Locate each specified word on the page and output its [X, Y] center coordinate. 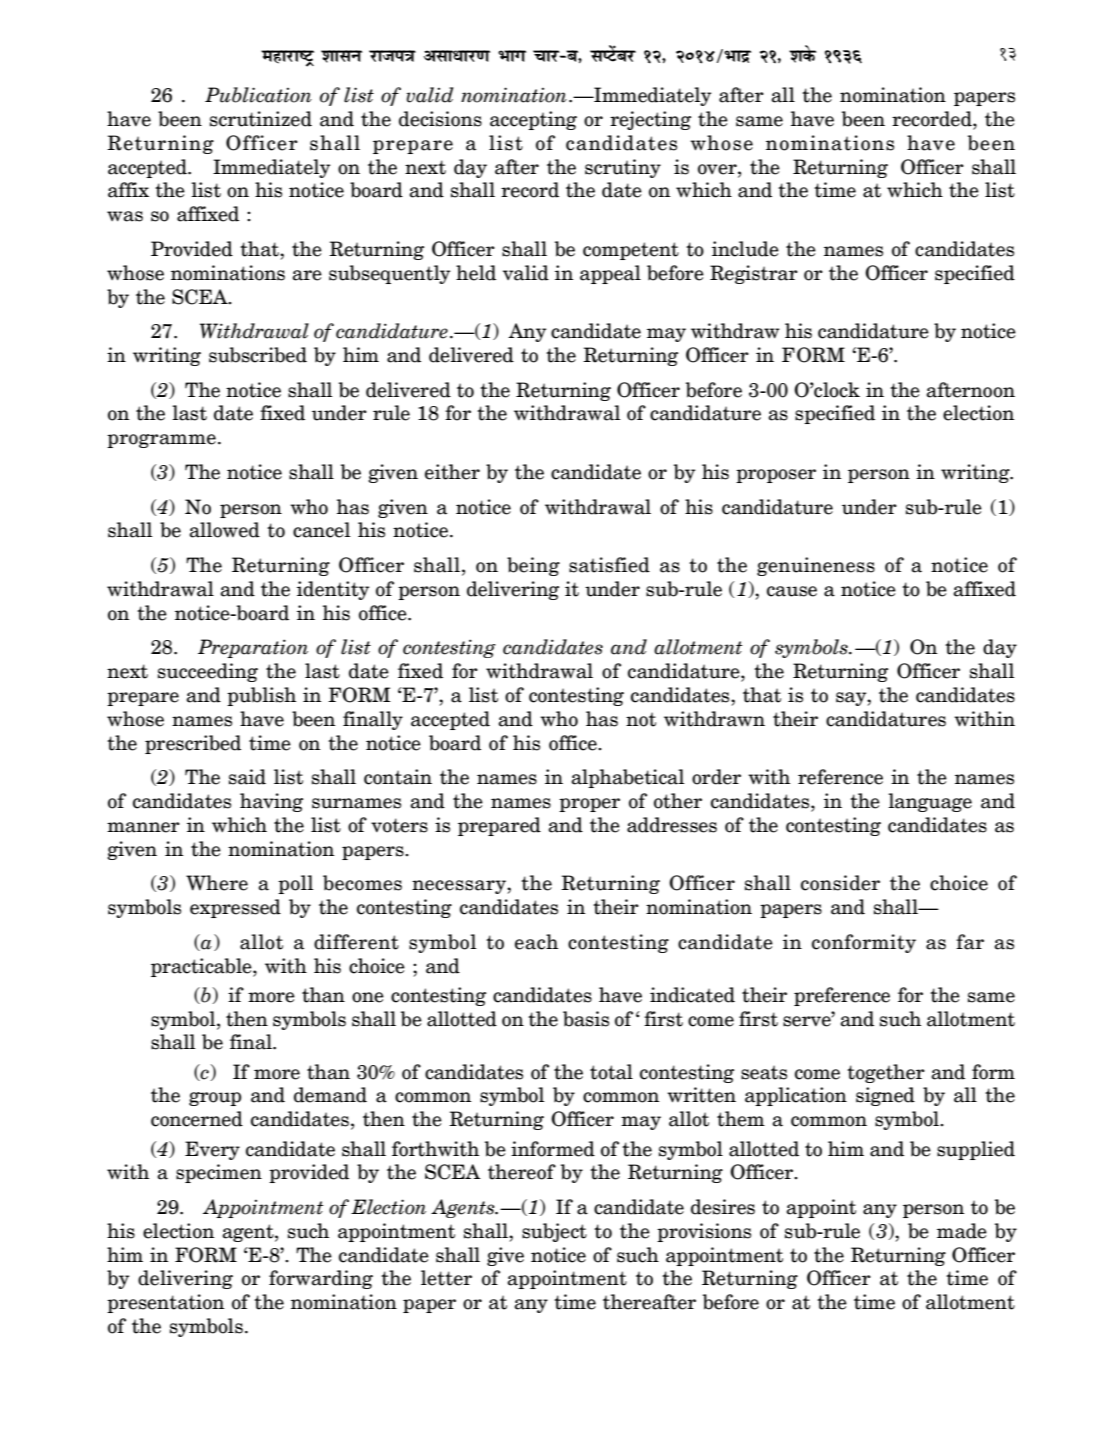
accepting [533, 120]
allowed [225, 530]
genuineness [816, 566]
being [533, 566]
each [536, 942]
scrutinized [261, 119]
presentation [165, 1303]
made [962, 1231]
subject [554, 1232]
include [745, 249]
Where [217, 883]
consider [840, 883]
